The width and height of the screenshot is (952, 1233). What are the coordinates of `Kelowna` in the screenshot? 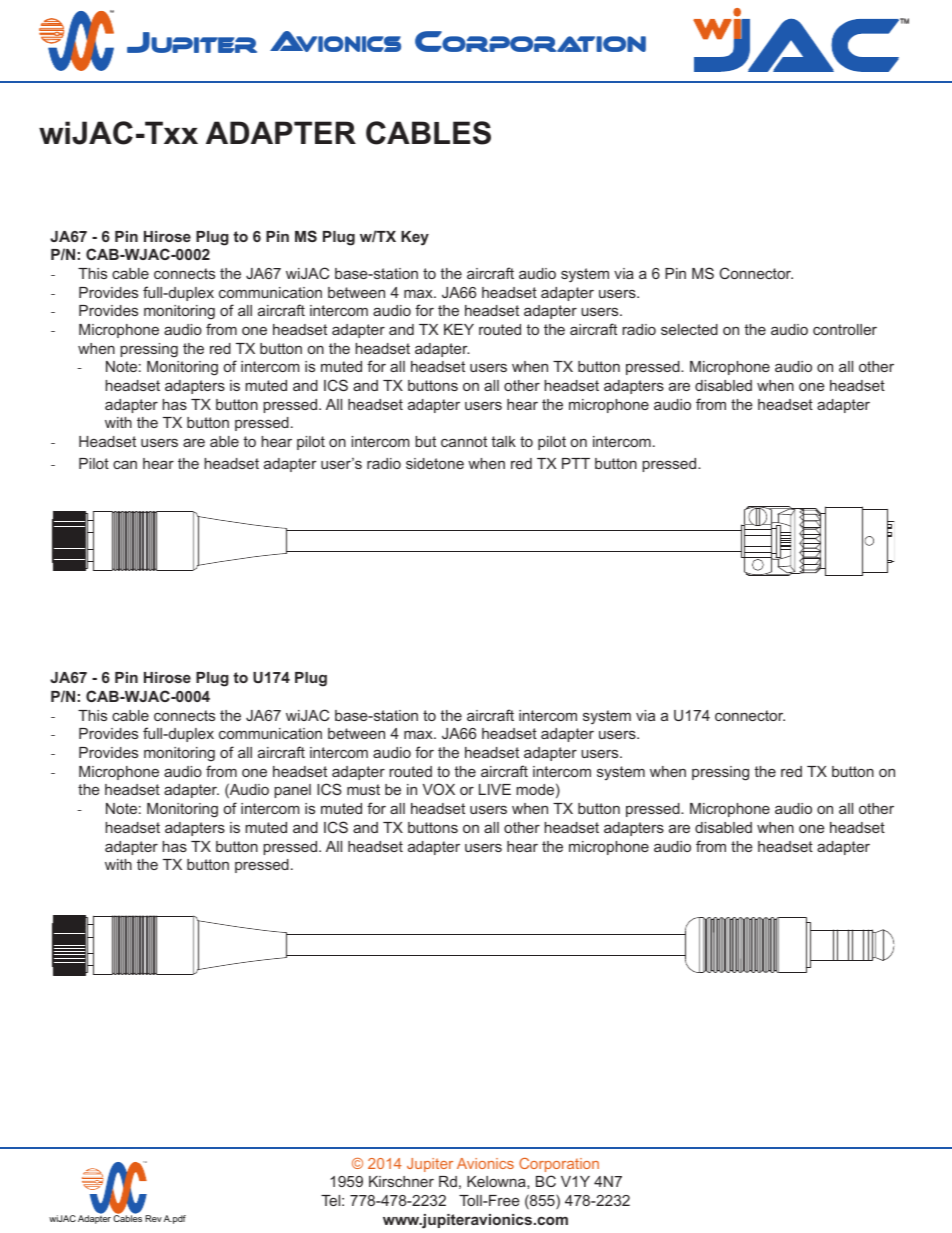 It's located at (497, 1181).
